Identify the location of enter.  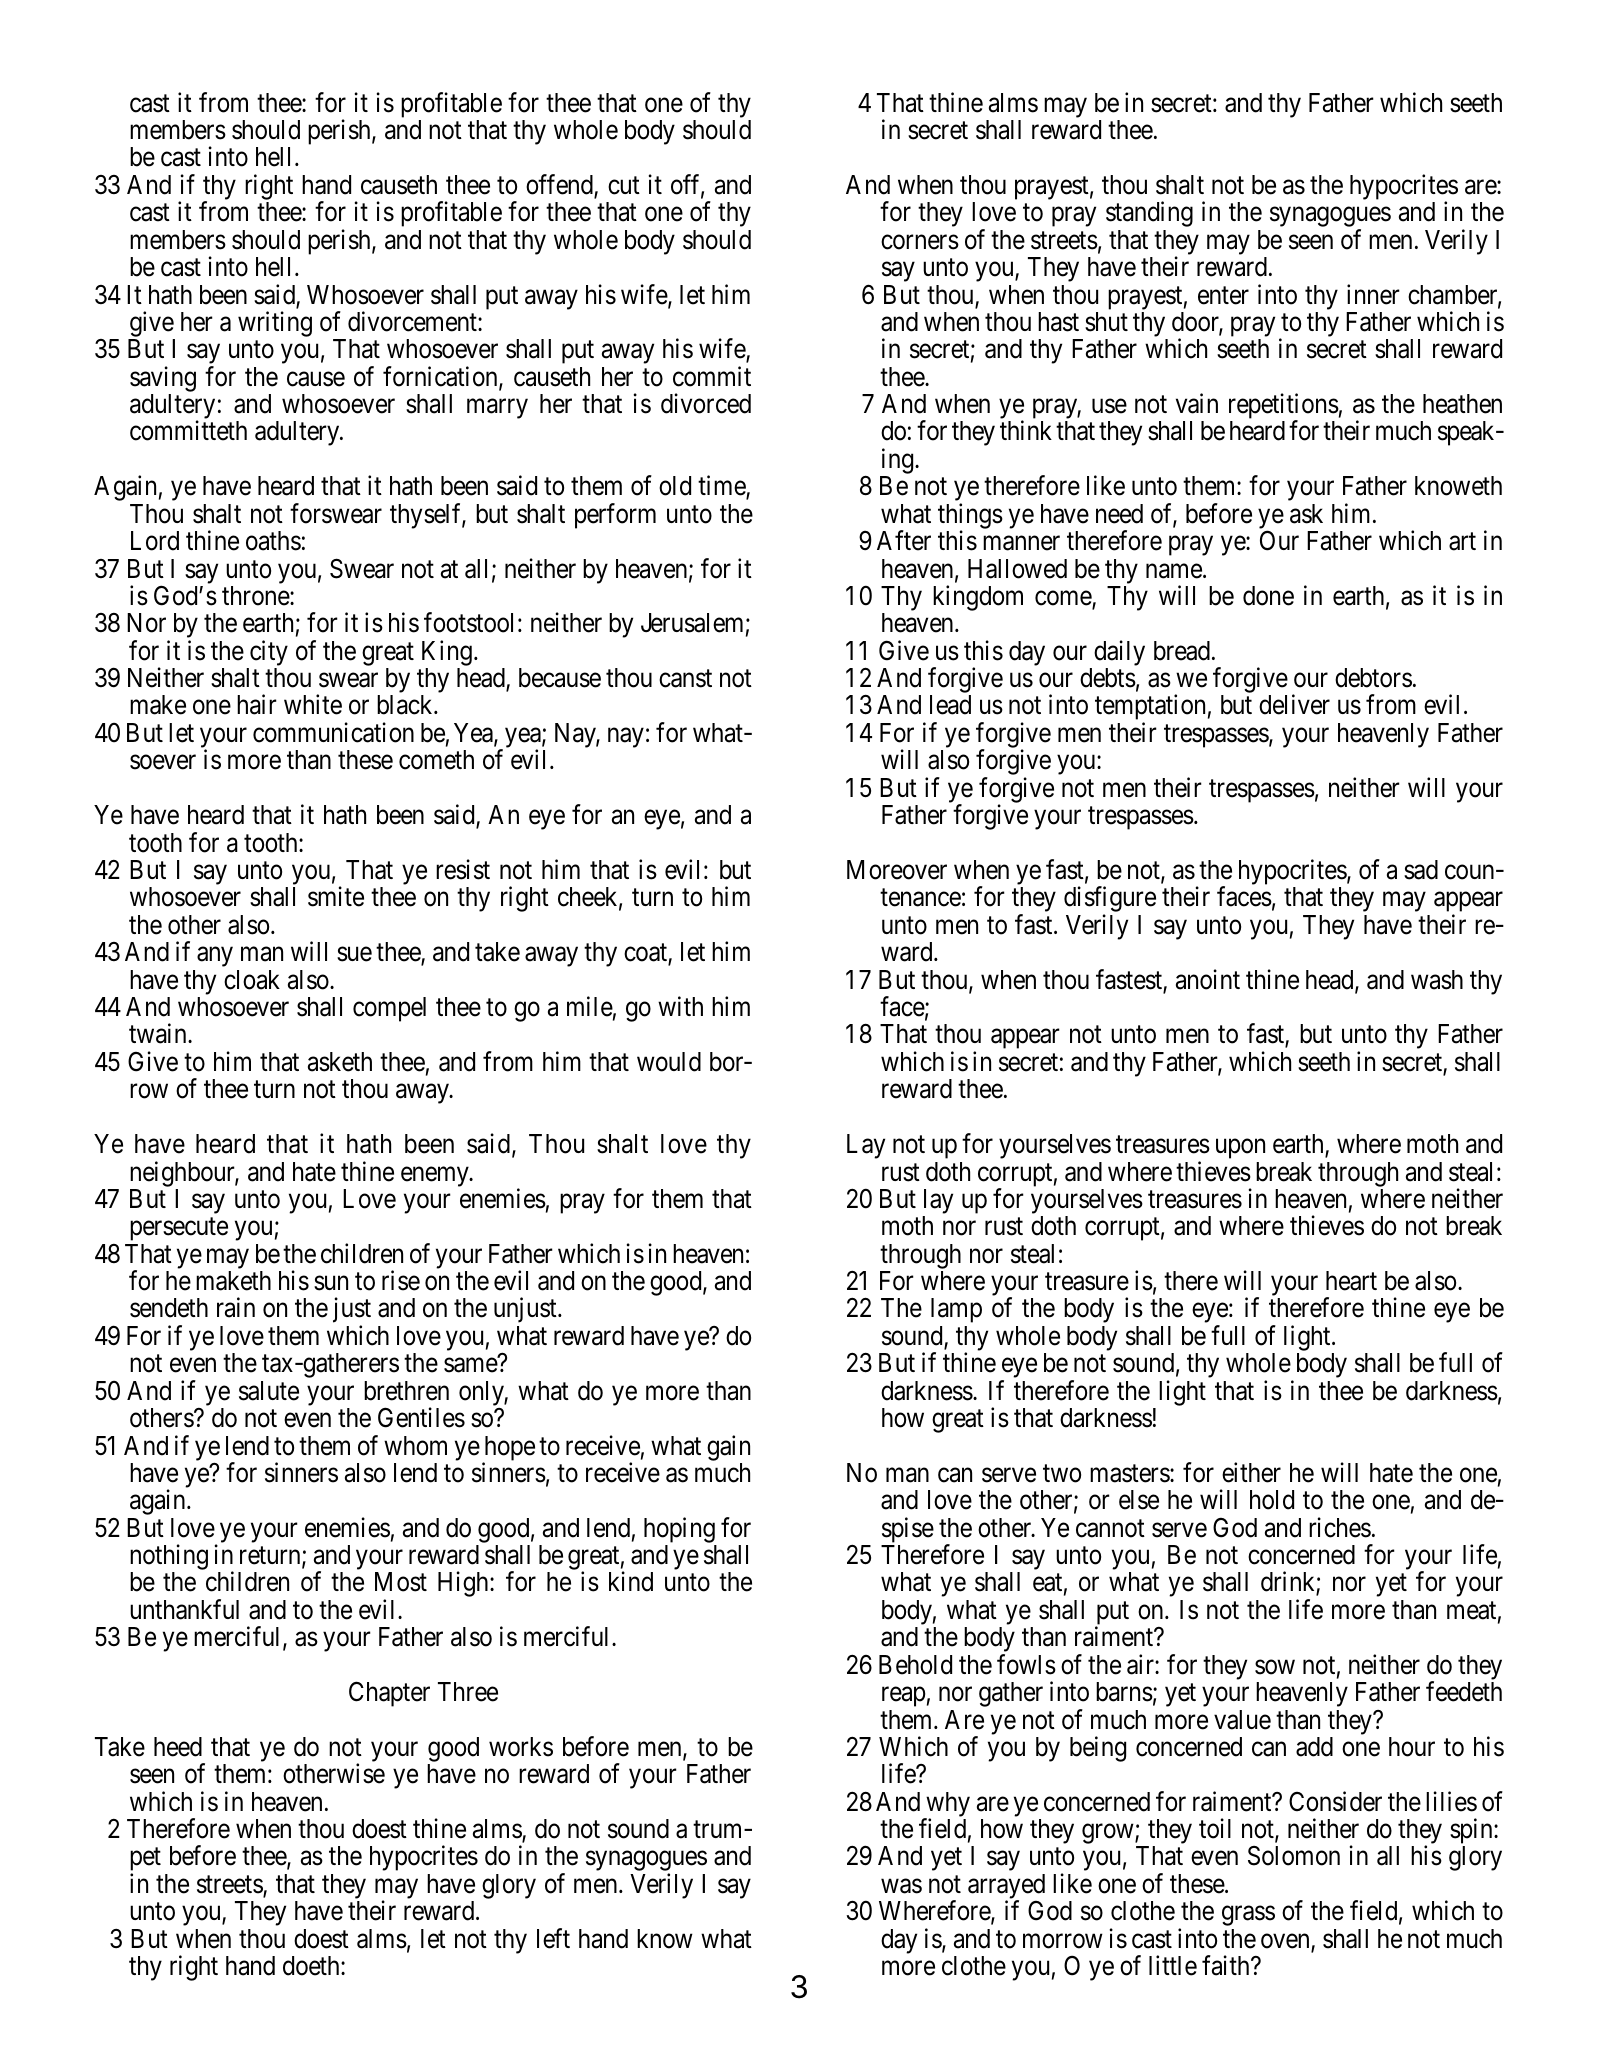
(1223, 296).
